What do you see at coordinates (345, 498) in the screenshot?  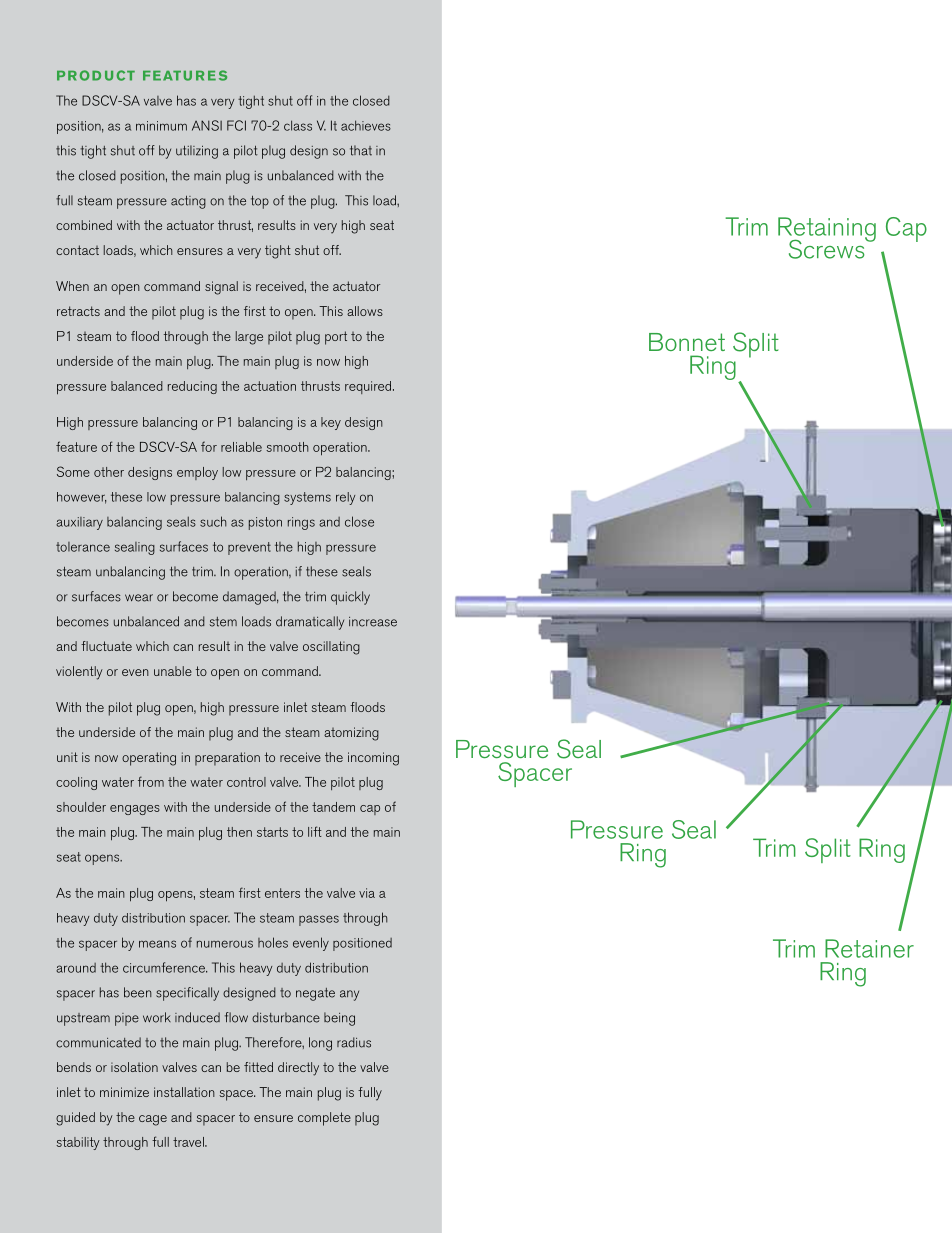 I see `rely` at bounding box center [345, 498].
